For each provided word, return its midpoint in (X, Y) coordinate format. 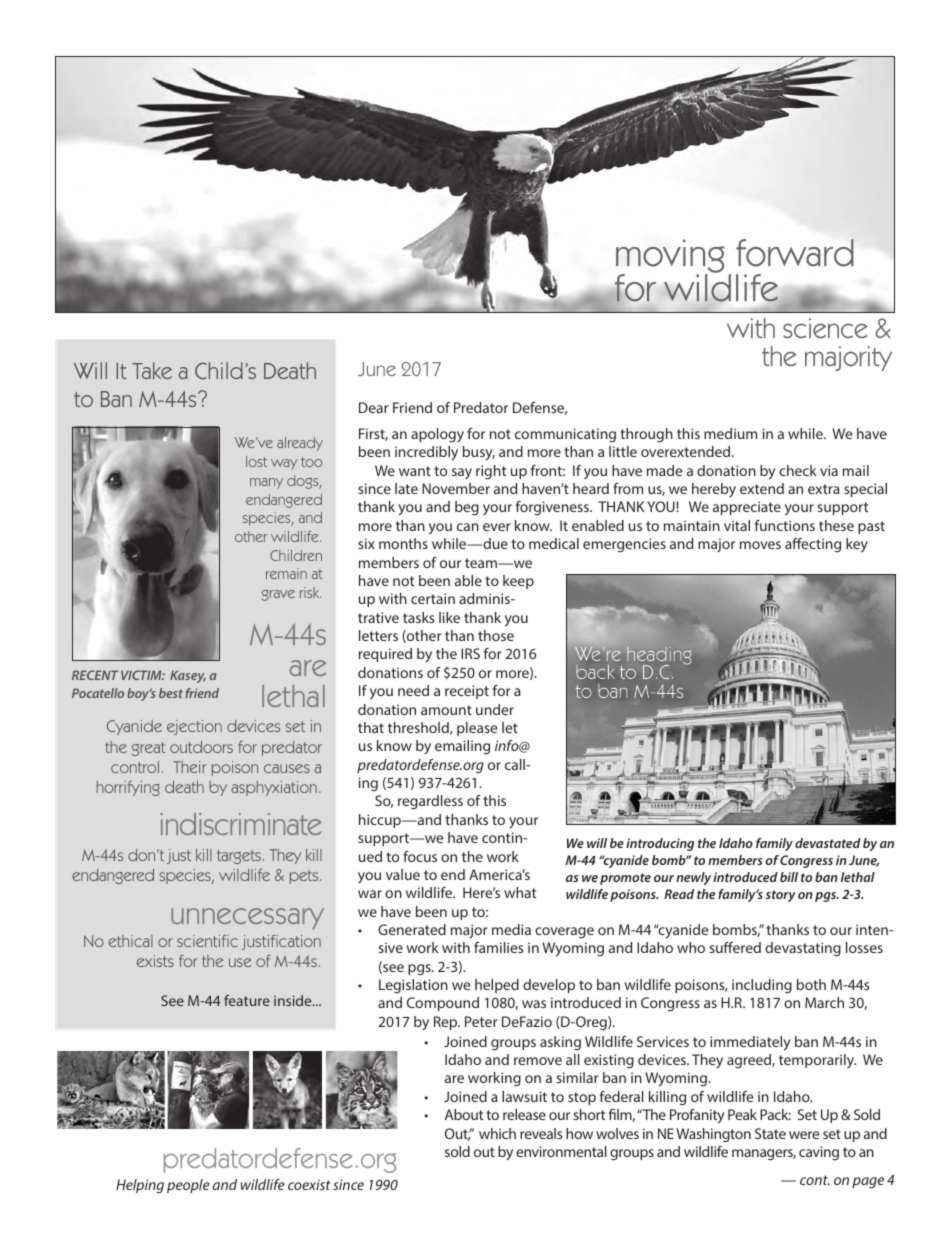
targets (239, 857)
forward (795, 253)
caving (819, 1153)
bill (789, 877)
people (188, 1186)
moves (760, 545)
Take (152, 370)
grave (278, 595)
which (497, 1133)
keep (518, 582)
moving (670, 257)
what (520, 892)
